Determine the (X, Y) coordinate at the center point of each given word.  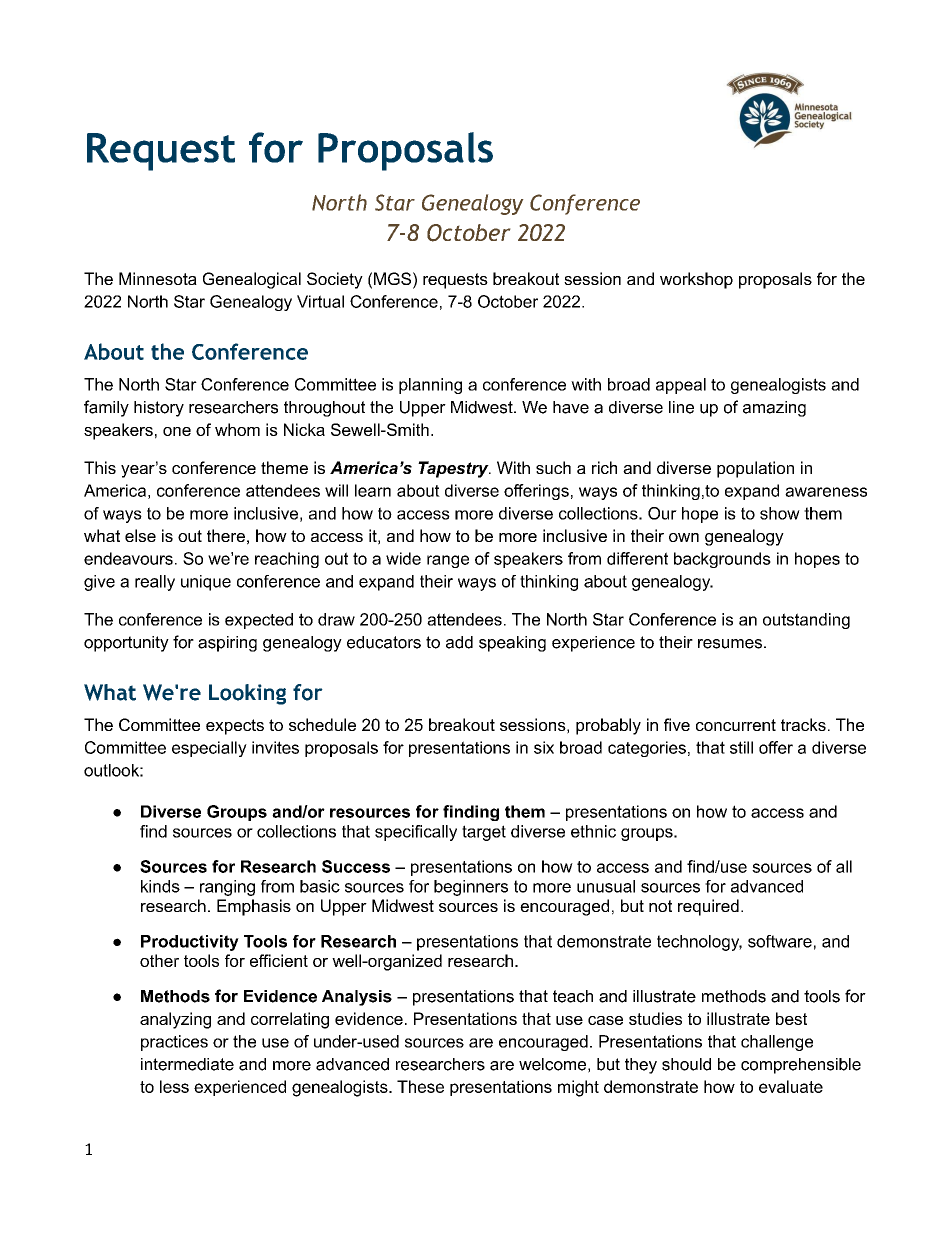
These (420, 1086)
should (686, 1064)
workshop (696, 280)
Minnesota (158, 278)
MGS (392, 278)
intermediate (187, 1064)
